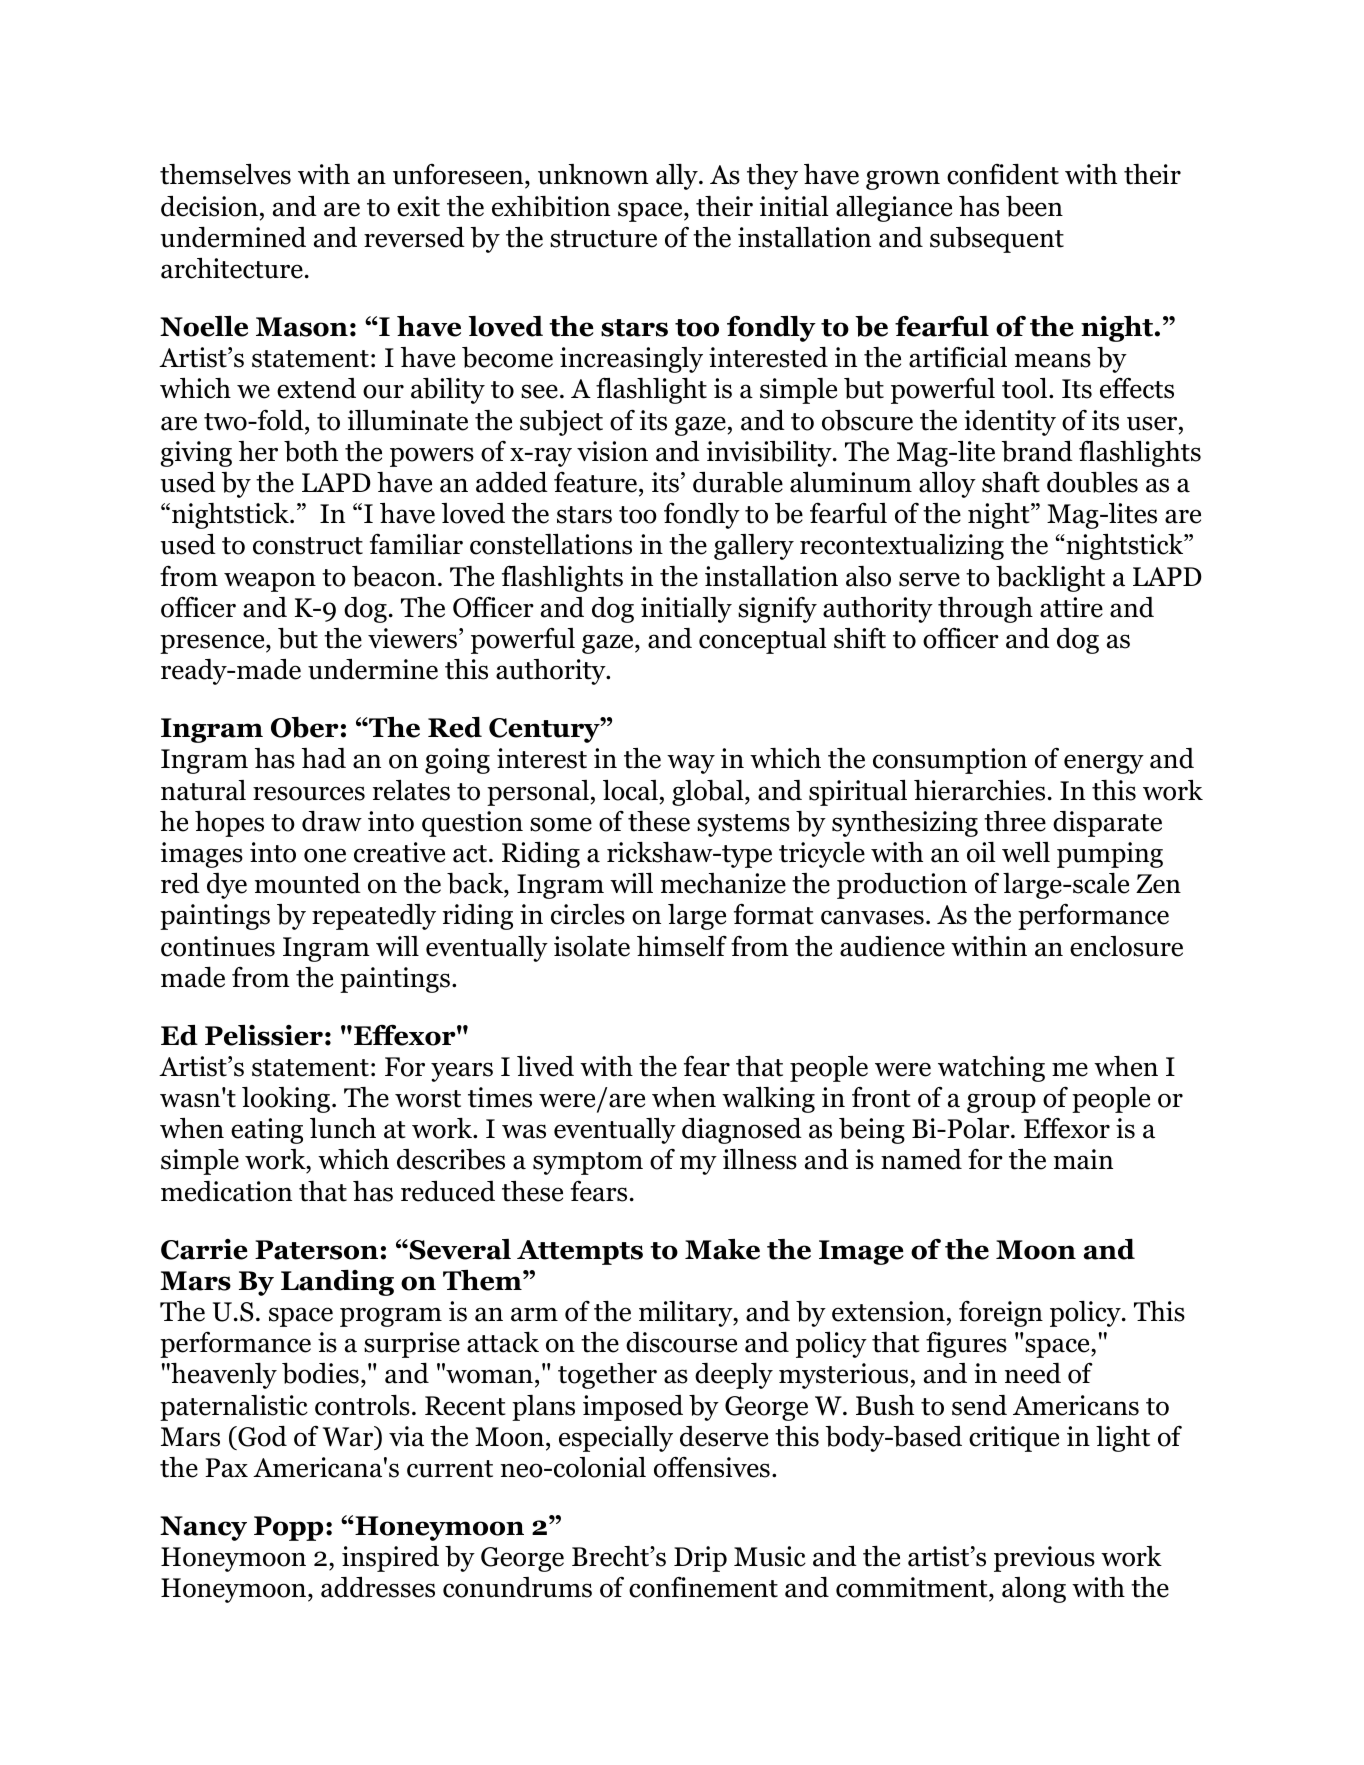  Describe the element at coordinates (1026, 852) in the screenshot. I see `well` at that location.
